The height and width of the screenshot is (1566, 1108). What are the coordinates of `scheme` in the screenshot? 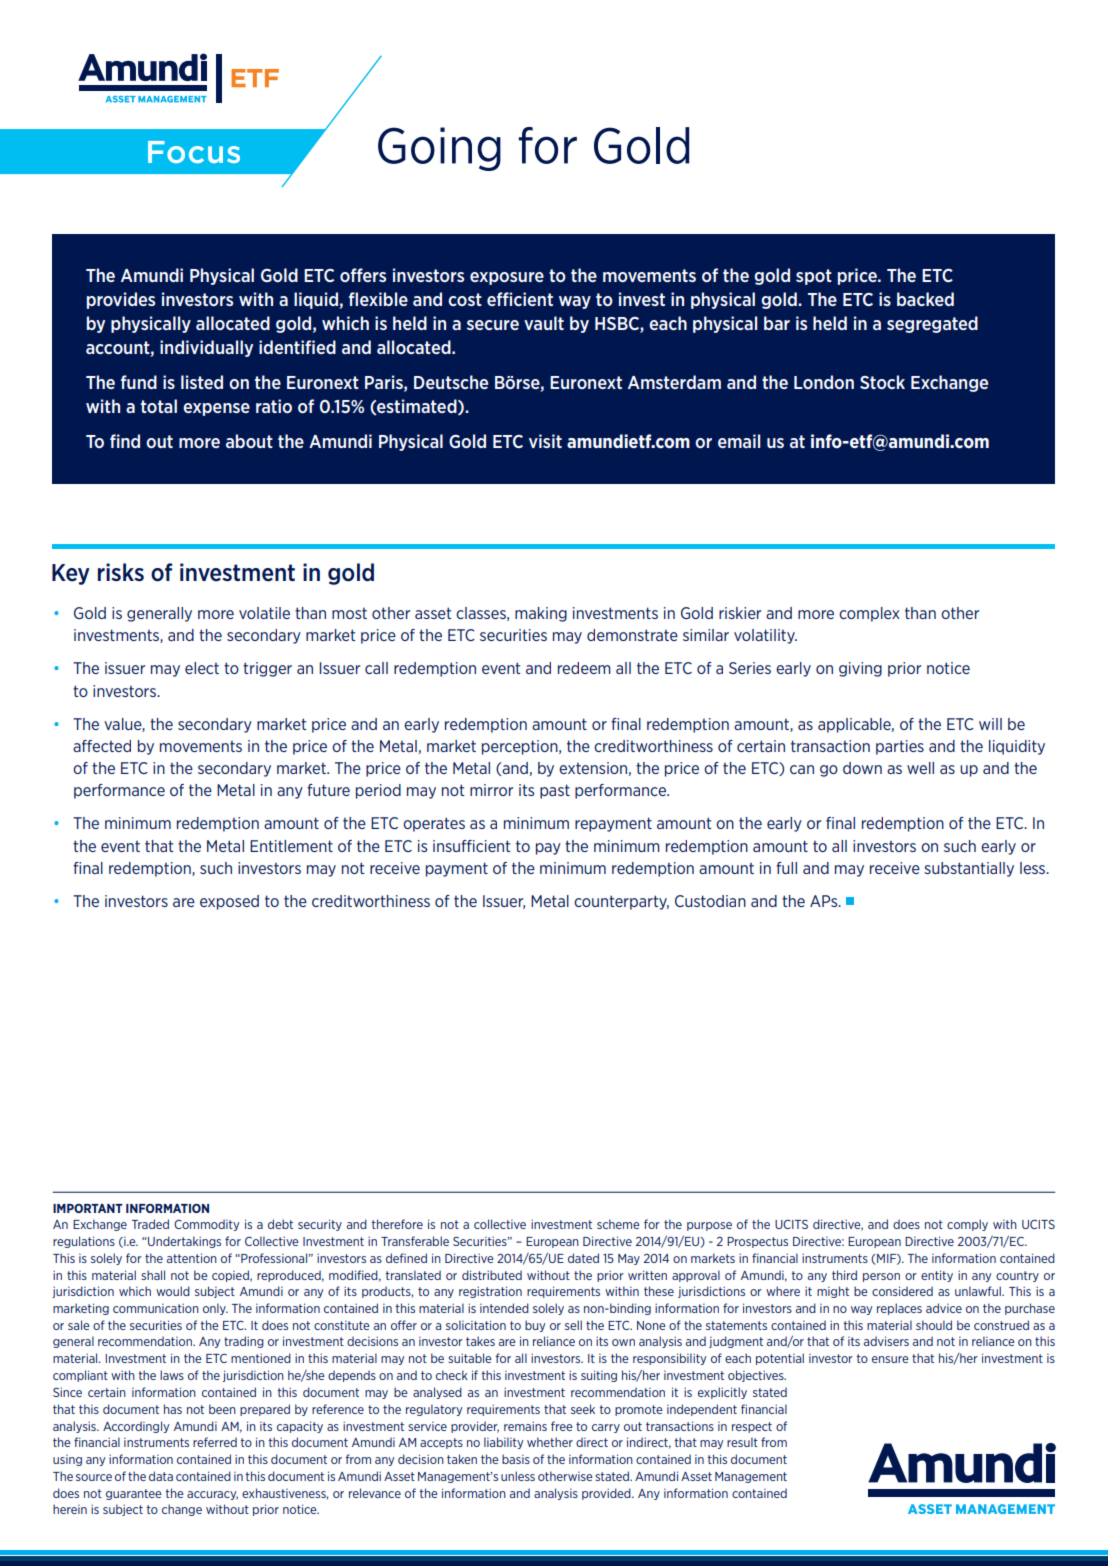 It's located at (618, 1224).
